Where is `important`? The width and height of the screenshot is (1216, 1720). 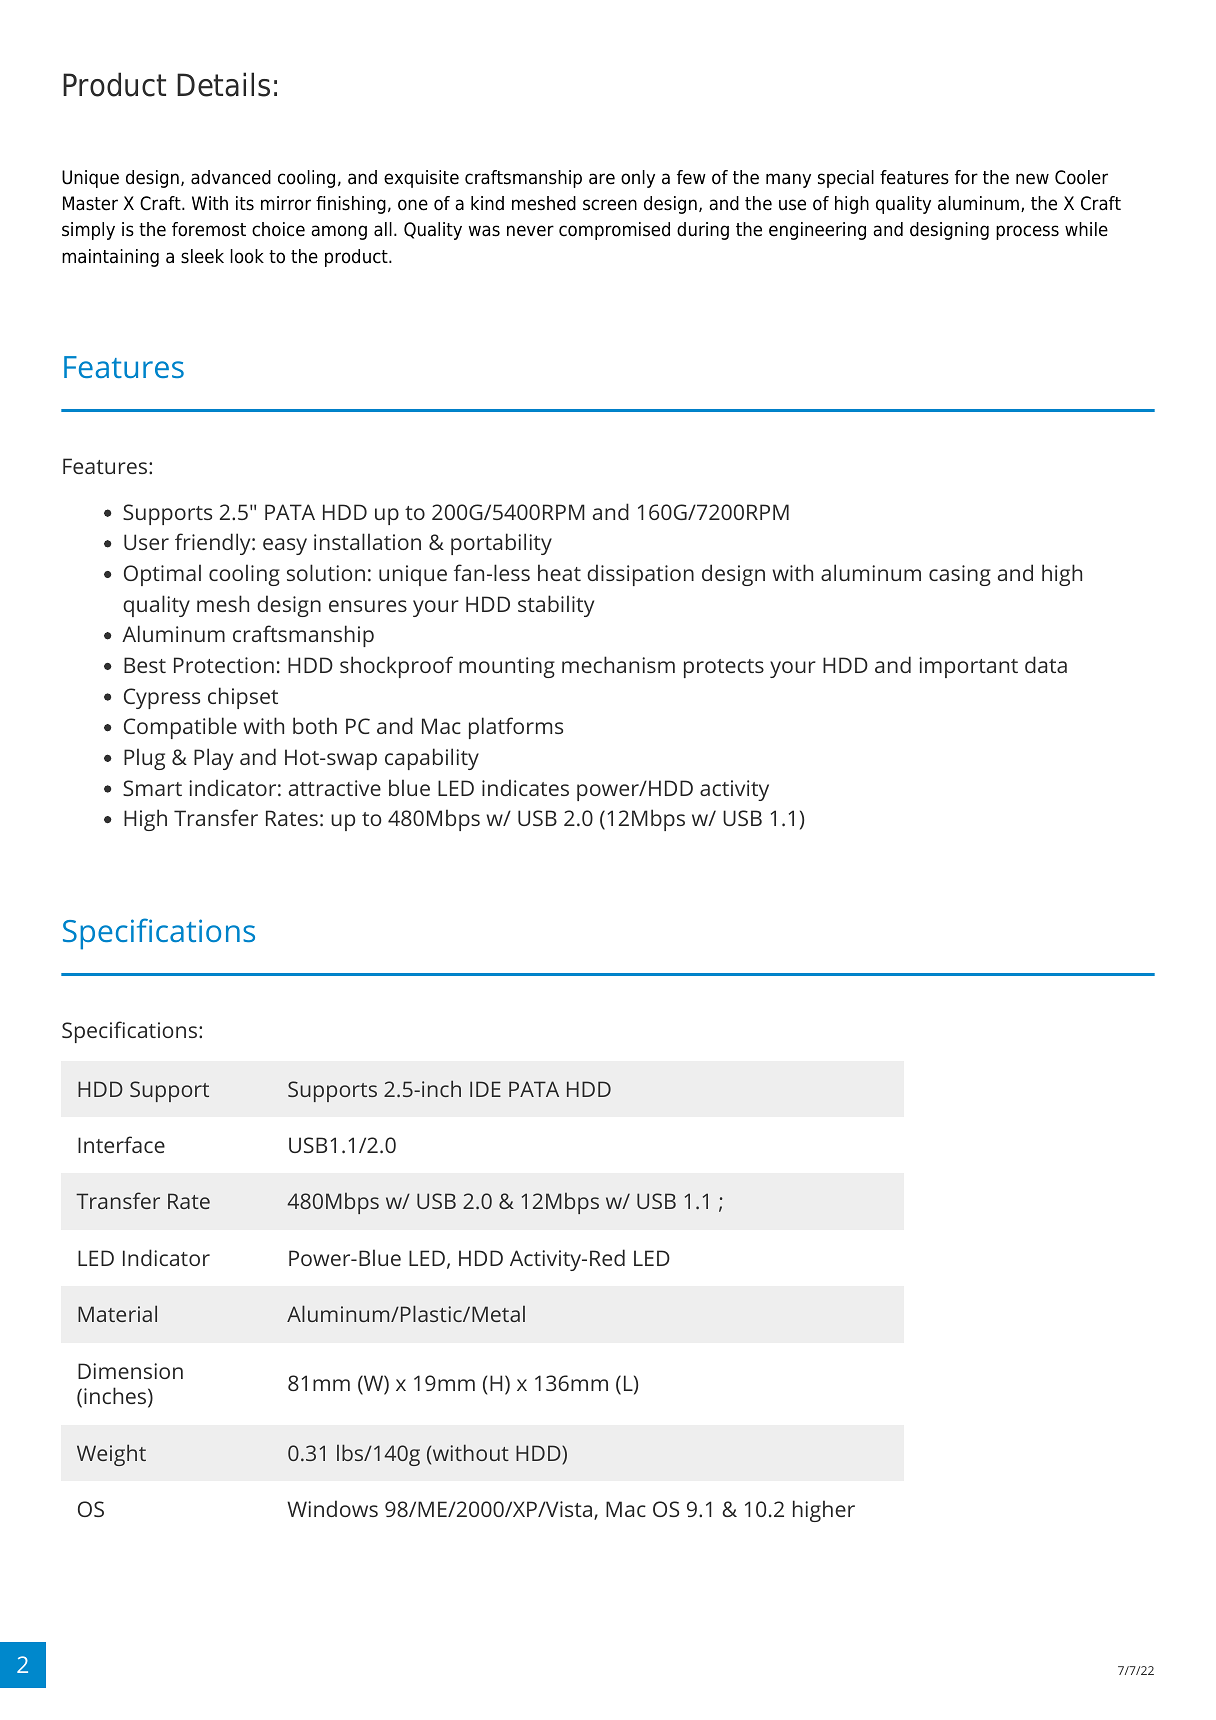 important is located at coordinates (968, 667).
